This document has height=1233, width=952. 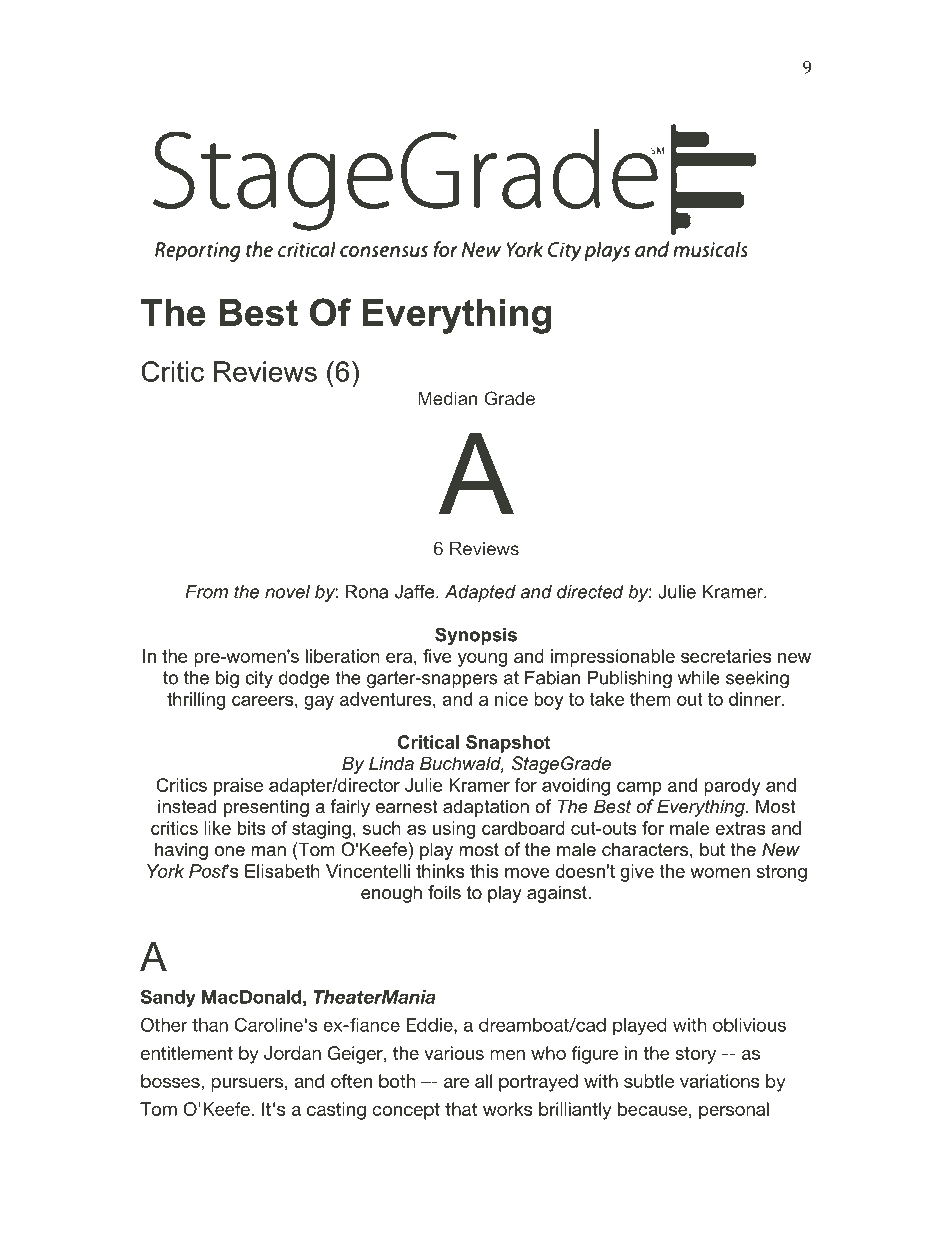 What do you see at coordinates (247, 1085) in the document?
I see `pursuers` at bounding box center [247, 1085].
